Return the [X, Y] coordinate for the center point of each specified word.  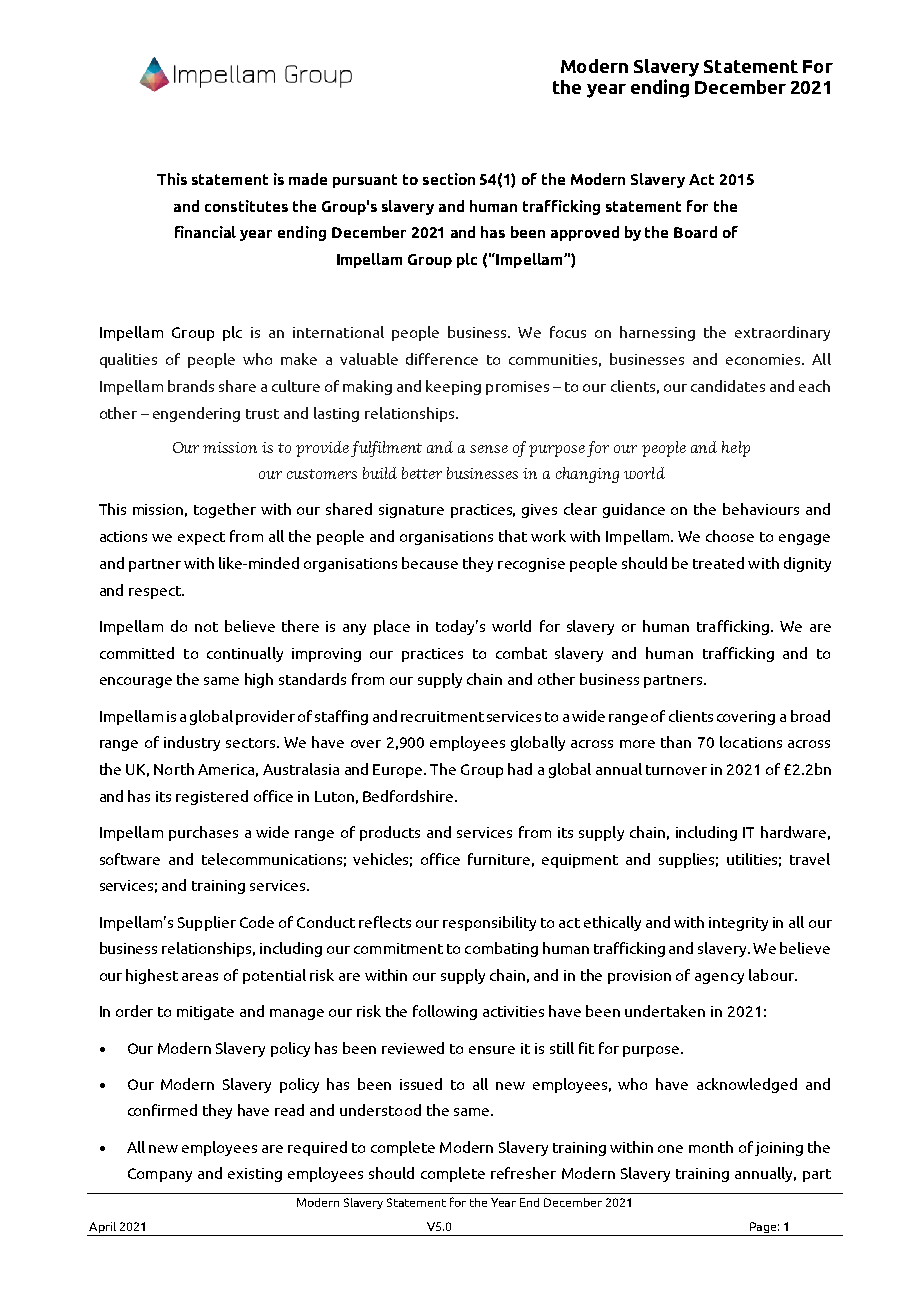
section [449, 179]
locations [751, 742]
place [392, 627]
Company [160, 1175]
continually [245, 654]
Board [695, 232]
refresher [523, 1173]
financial [205, 232]
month [711, 1147]
